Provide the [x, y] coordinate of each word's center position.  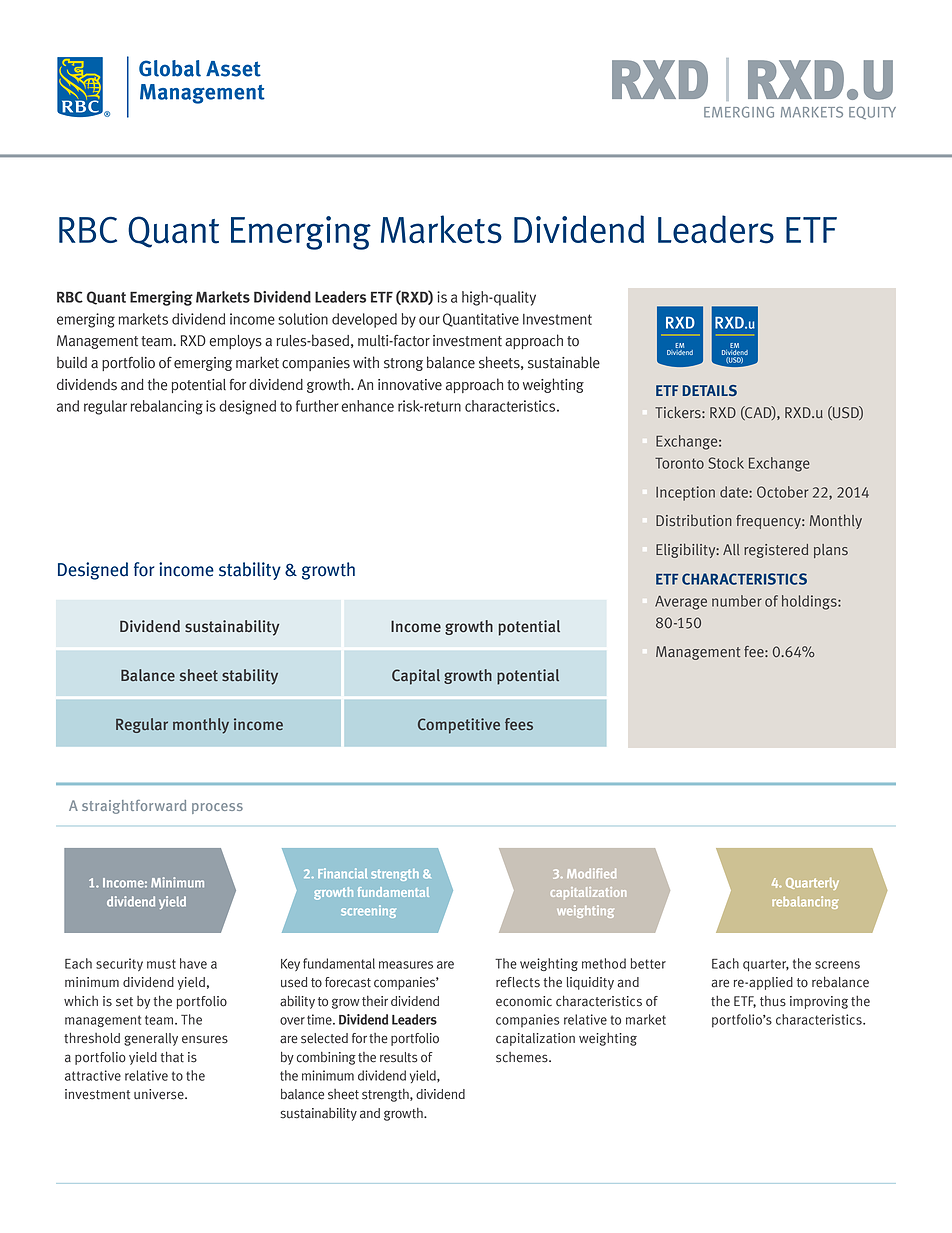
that [172, 1057]
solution [303, 319]
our [429, 320]
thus [773, 1001]
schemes [523, 1057]
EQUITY [872, 113]
